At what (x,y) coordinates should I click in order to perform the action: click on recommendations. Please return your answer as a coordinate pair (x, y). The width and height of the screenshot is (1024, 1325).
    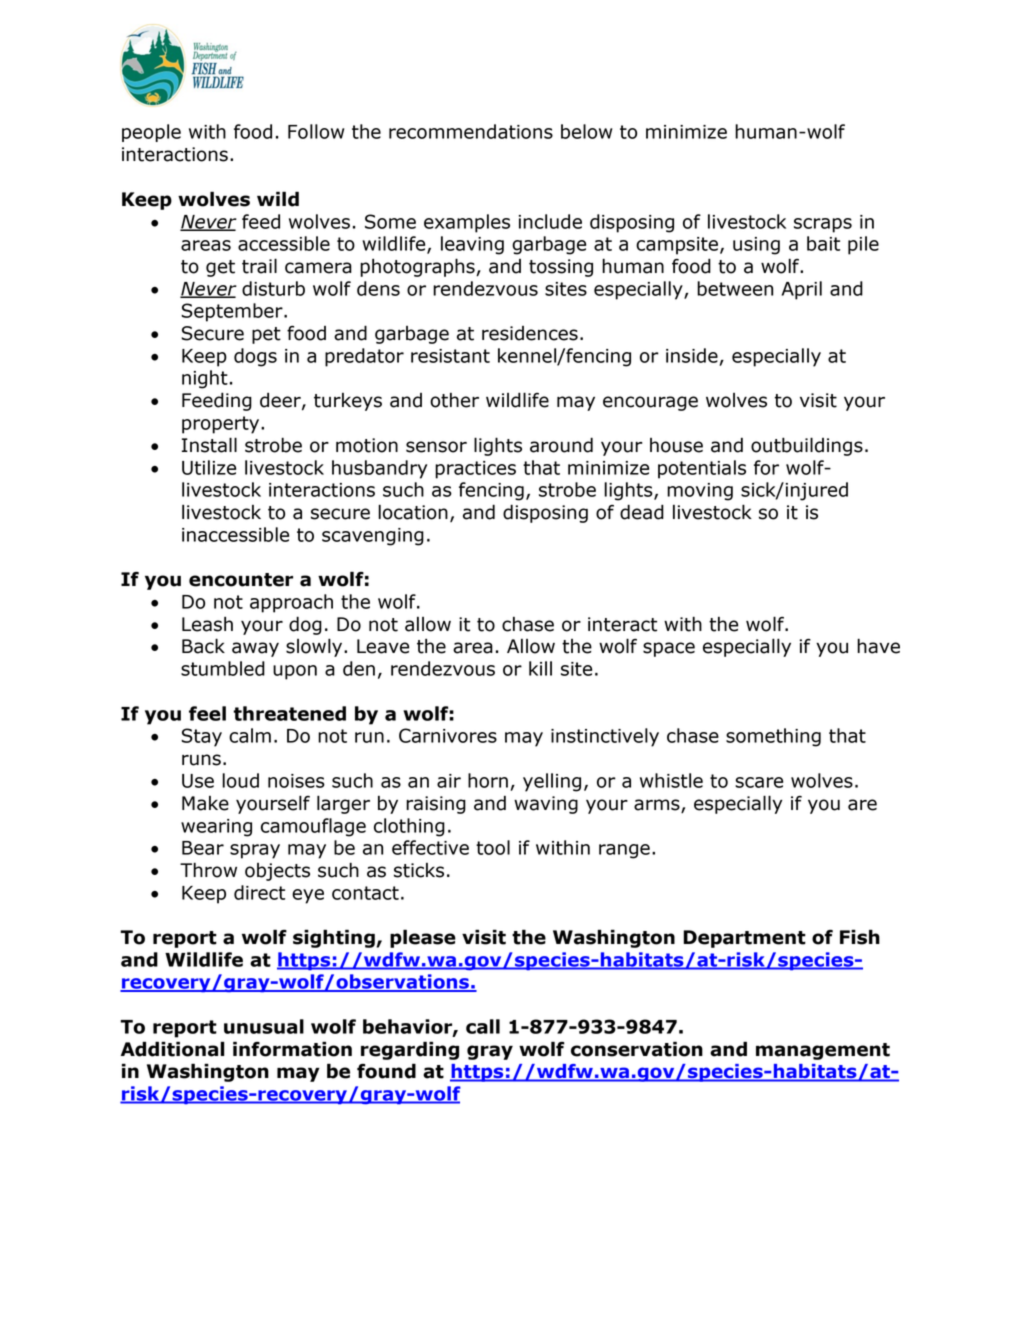
    Looking at the image, I should click on (471, 131).
